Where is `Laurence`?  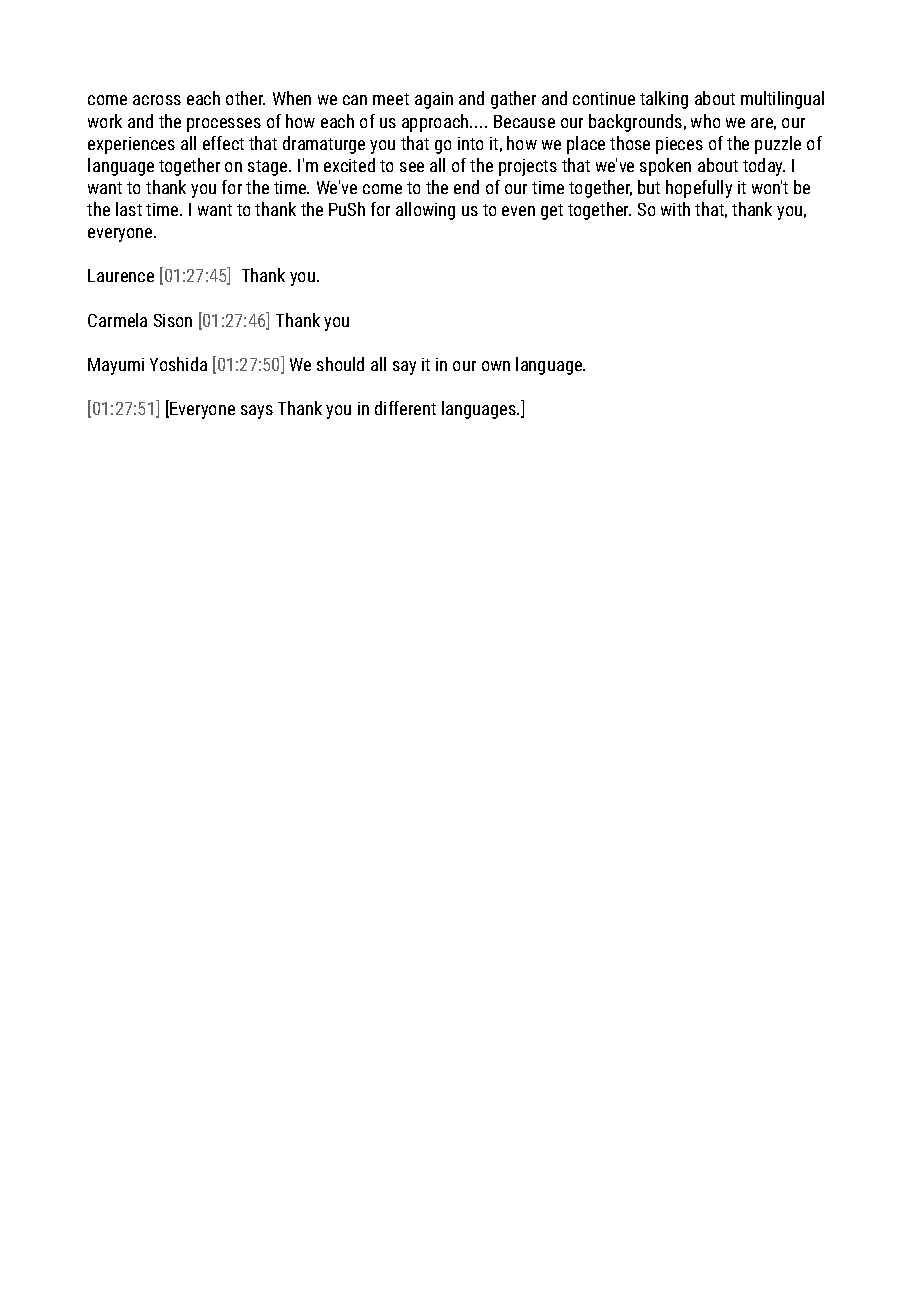 Laurence is located at coordinates (121, 275).
